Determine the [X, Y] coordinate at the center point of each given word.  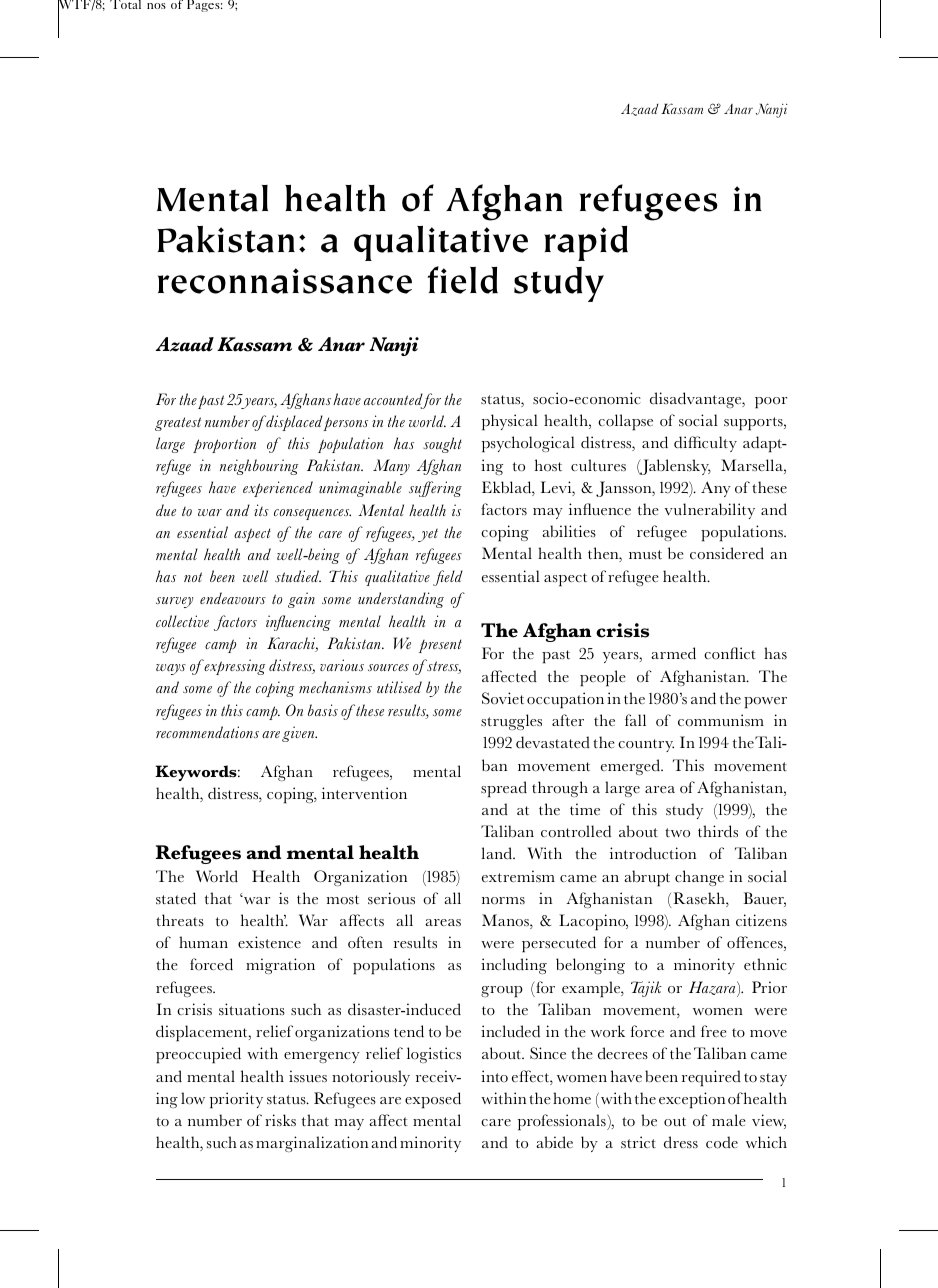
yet [428, 535]
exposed [433, 1100]
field [462, 280]
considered [727, 553]
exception [692, 1100]
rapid [586, 243]
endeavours [233, 598]
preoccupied [198, 1055]
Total [125, 4]
